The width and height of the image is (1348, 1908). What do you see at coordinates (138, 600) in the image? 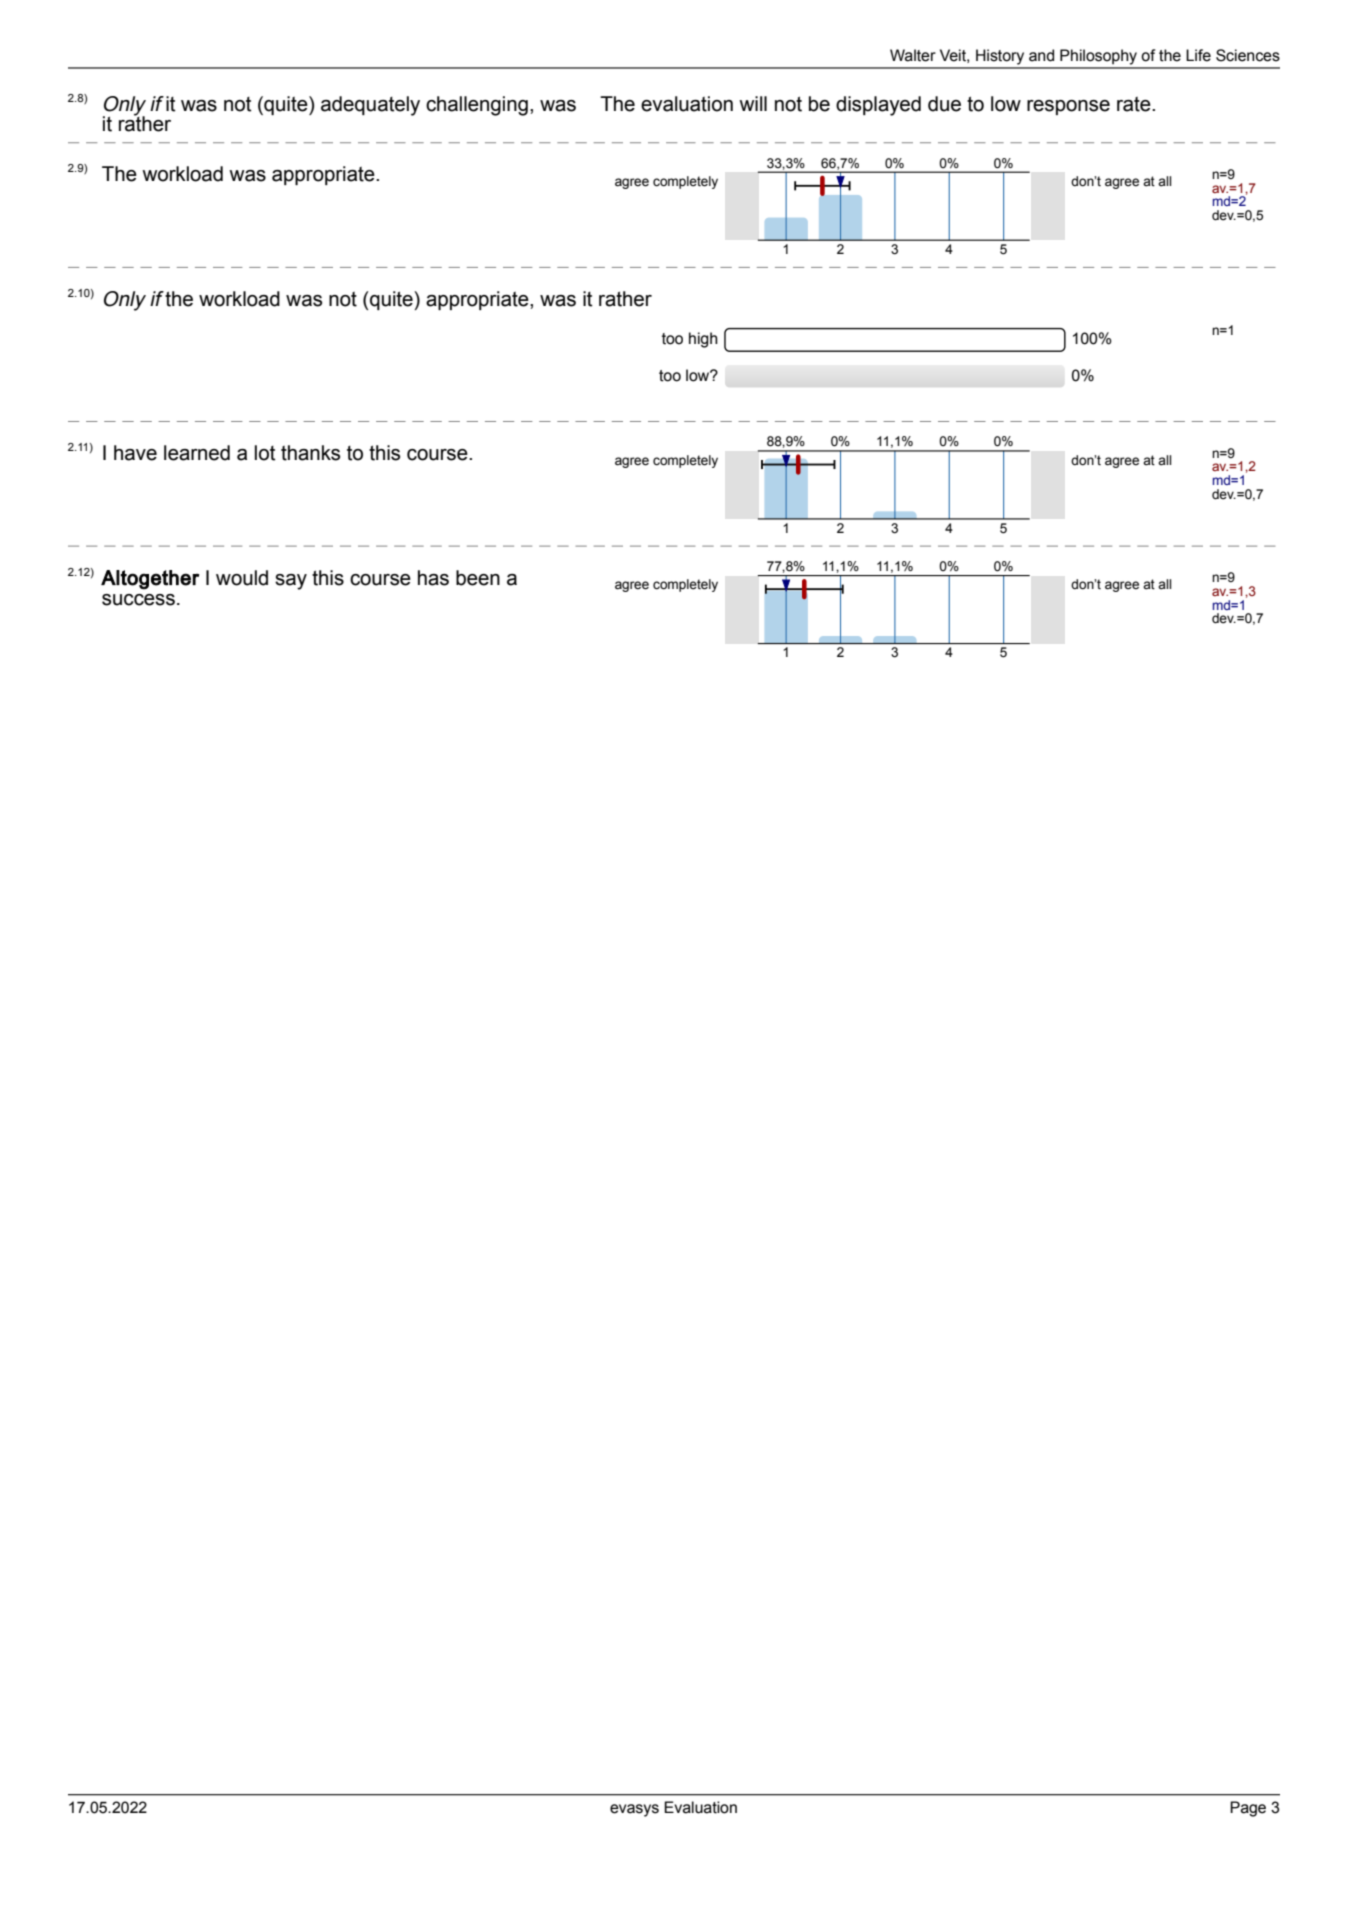
I see `success` at bounding box center [138, 600].
